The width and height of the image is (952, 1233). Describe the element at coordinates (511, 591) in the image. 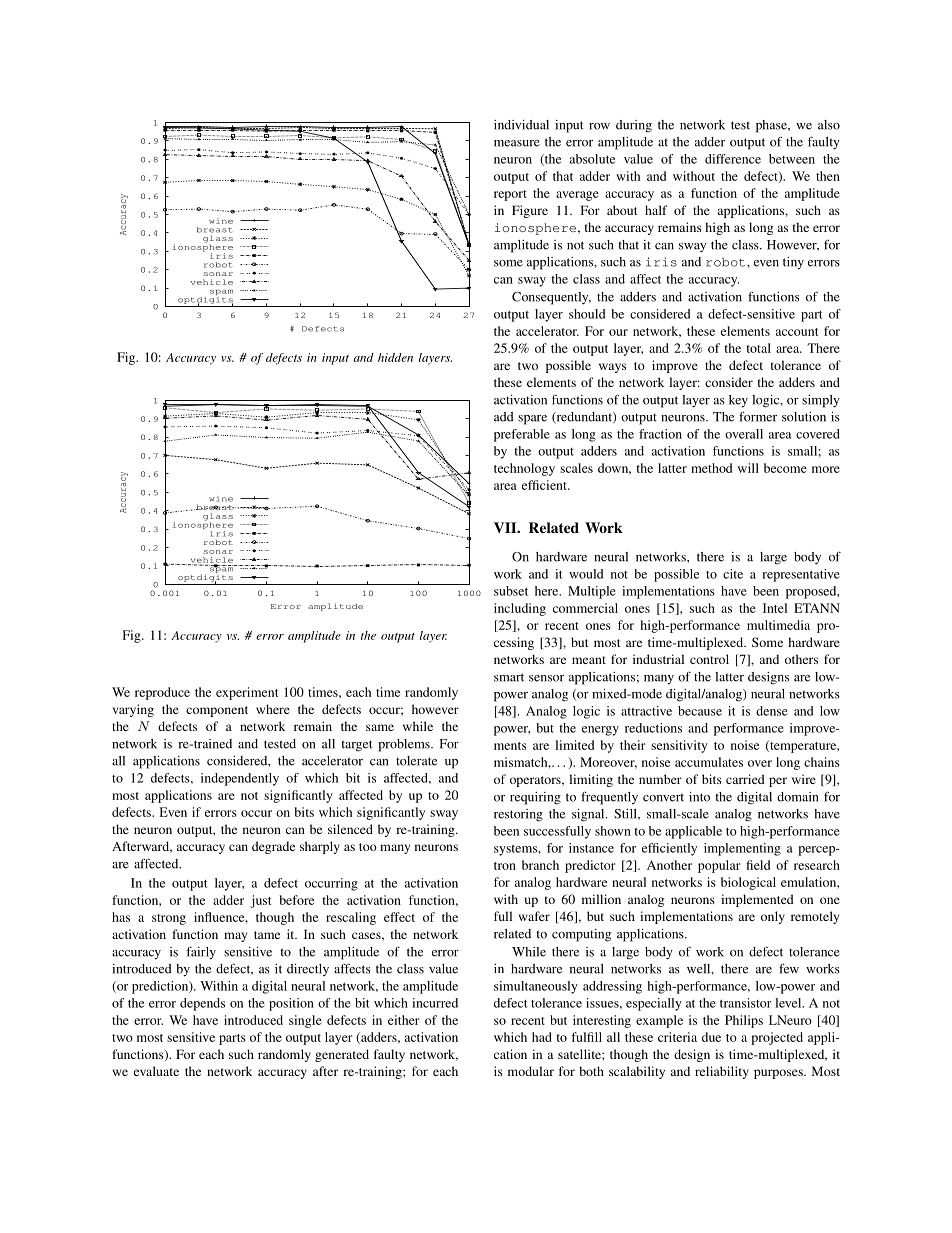

I see `subset` at that location.
